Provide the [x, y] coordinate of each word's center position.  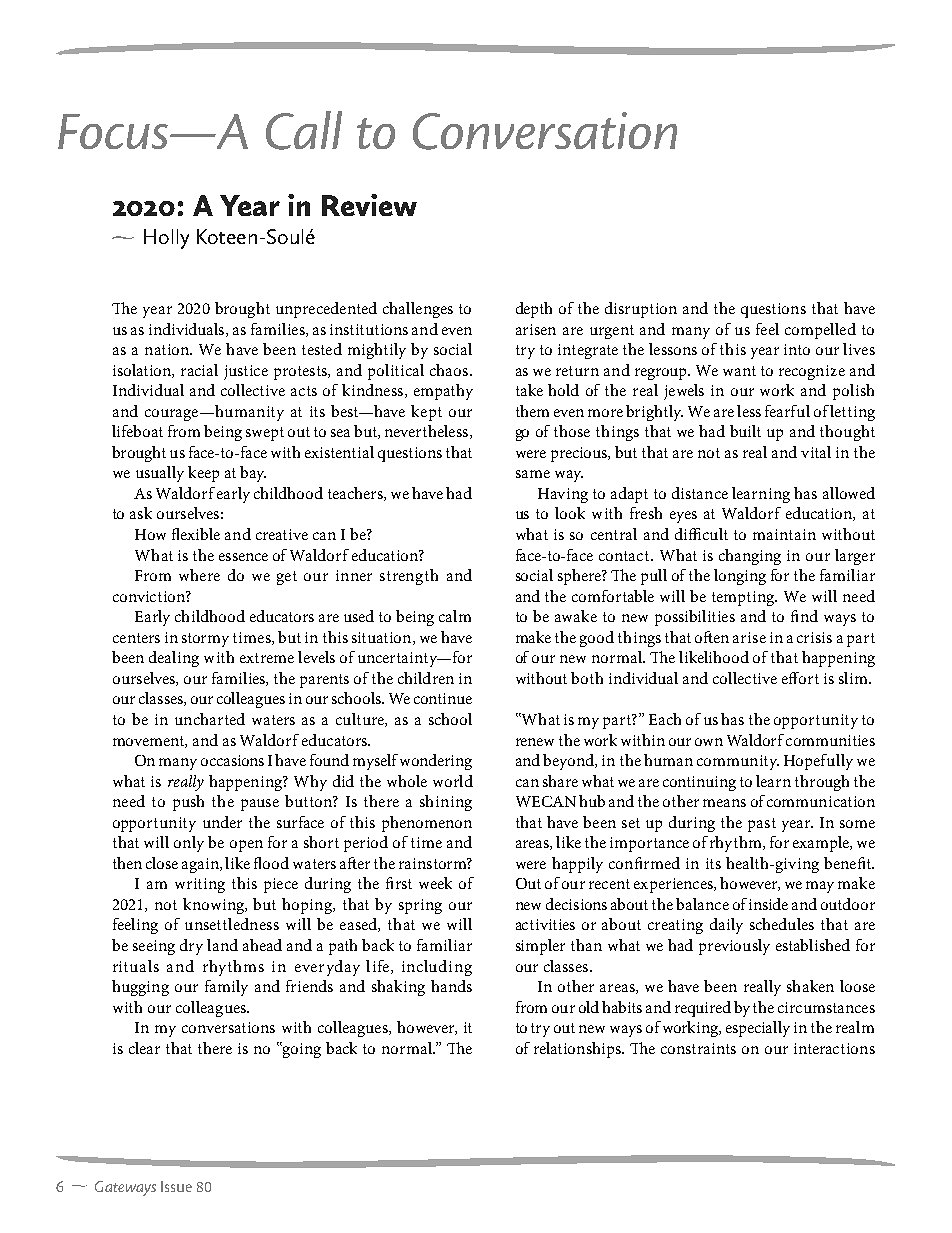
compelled [820, 331]
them [532, 411]
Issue [176, 1186]
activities [545, 924]
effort [800, 678]
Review [369, 205]
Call [304, 130]
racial [199, 370]
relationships [578, 1050]
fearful [787, 411]
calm [455, 616]
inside [768, 904]
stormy [205, 640]
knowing [215, 906]
